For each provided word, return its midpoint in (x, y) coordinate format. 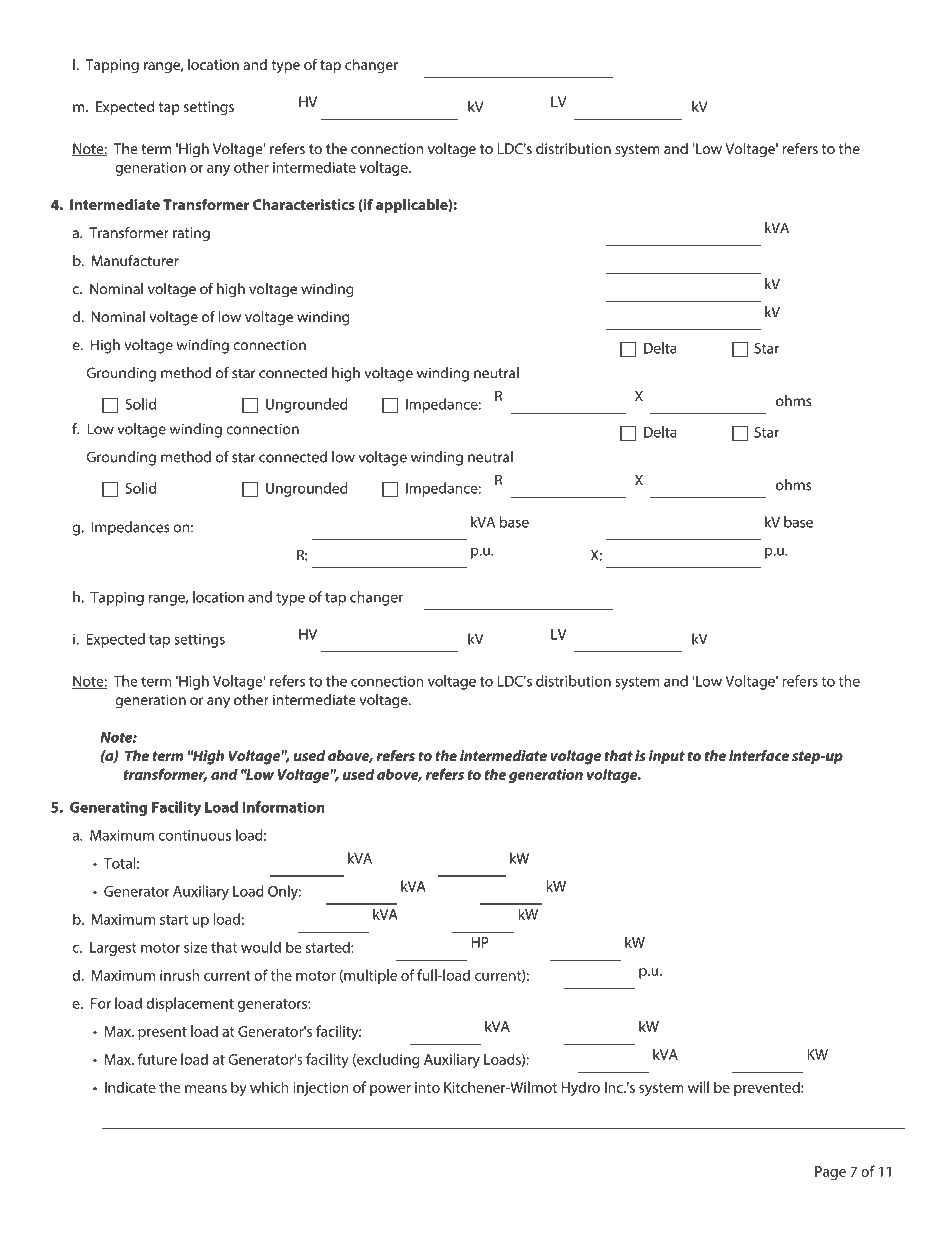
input (667, 757)
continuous (194, 835)
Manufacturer (135, 261)
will (698, 1087)
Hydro (581, 1088)
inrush (179, 975)
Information (283, 807)
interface (759, 756)
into (427, 1087)
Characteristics (304, 204)
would (261, 947)
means (206, 1089)
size (196, 947)
